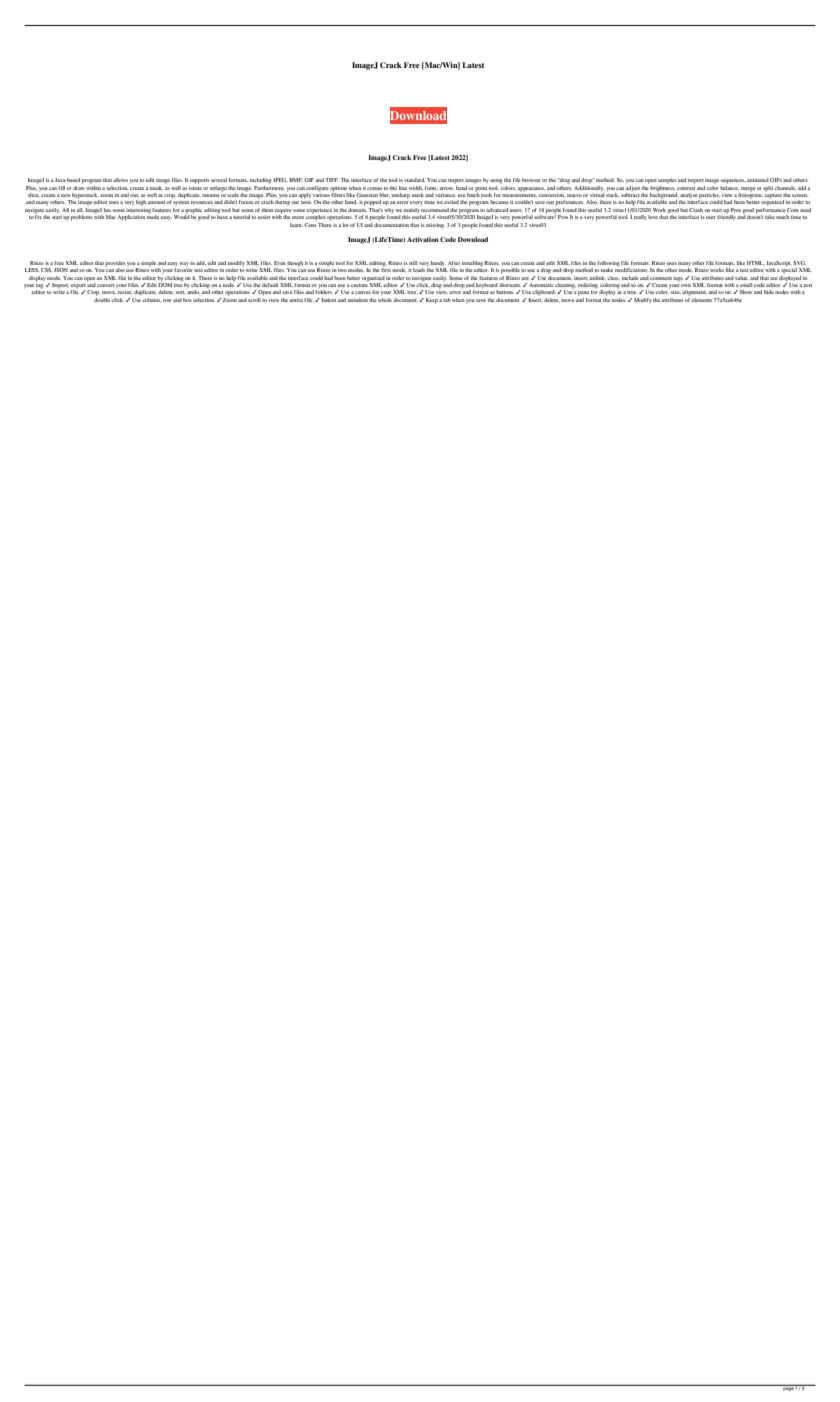 The image size is (840, 1402). Describe the element at coordinates (435, 226) in the screenshot. I see `missing` at that location.
